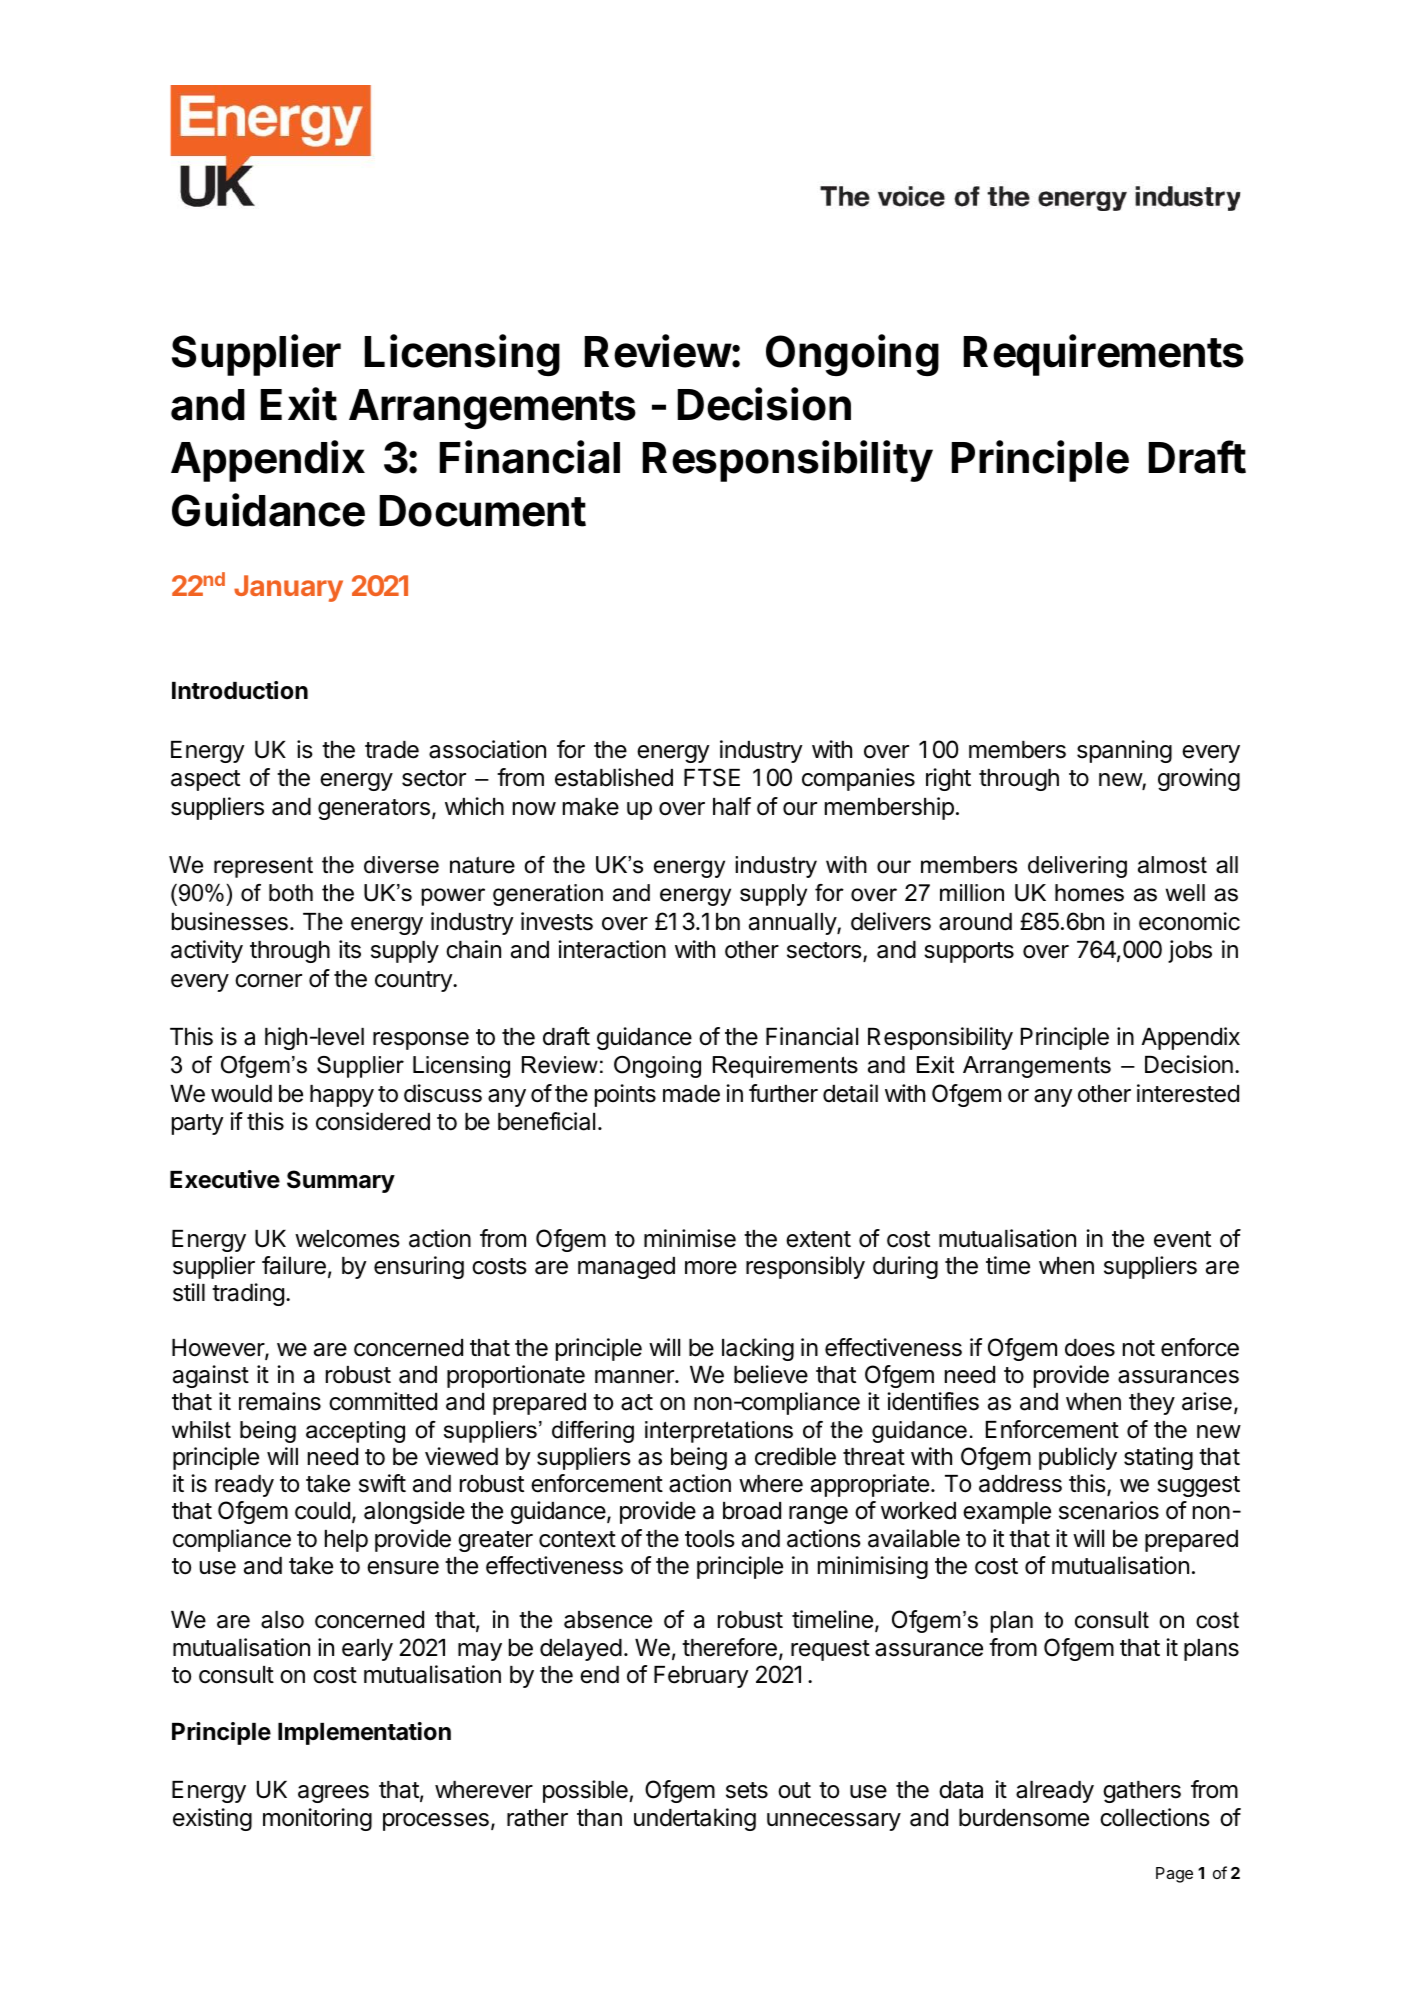 This page has width=1411, height=1995. I want to click on monitoring, so click(317, 1819).
